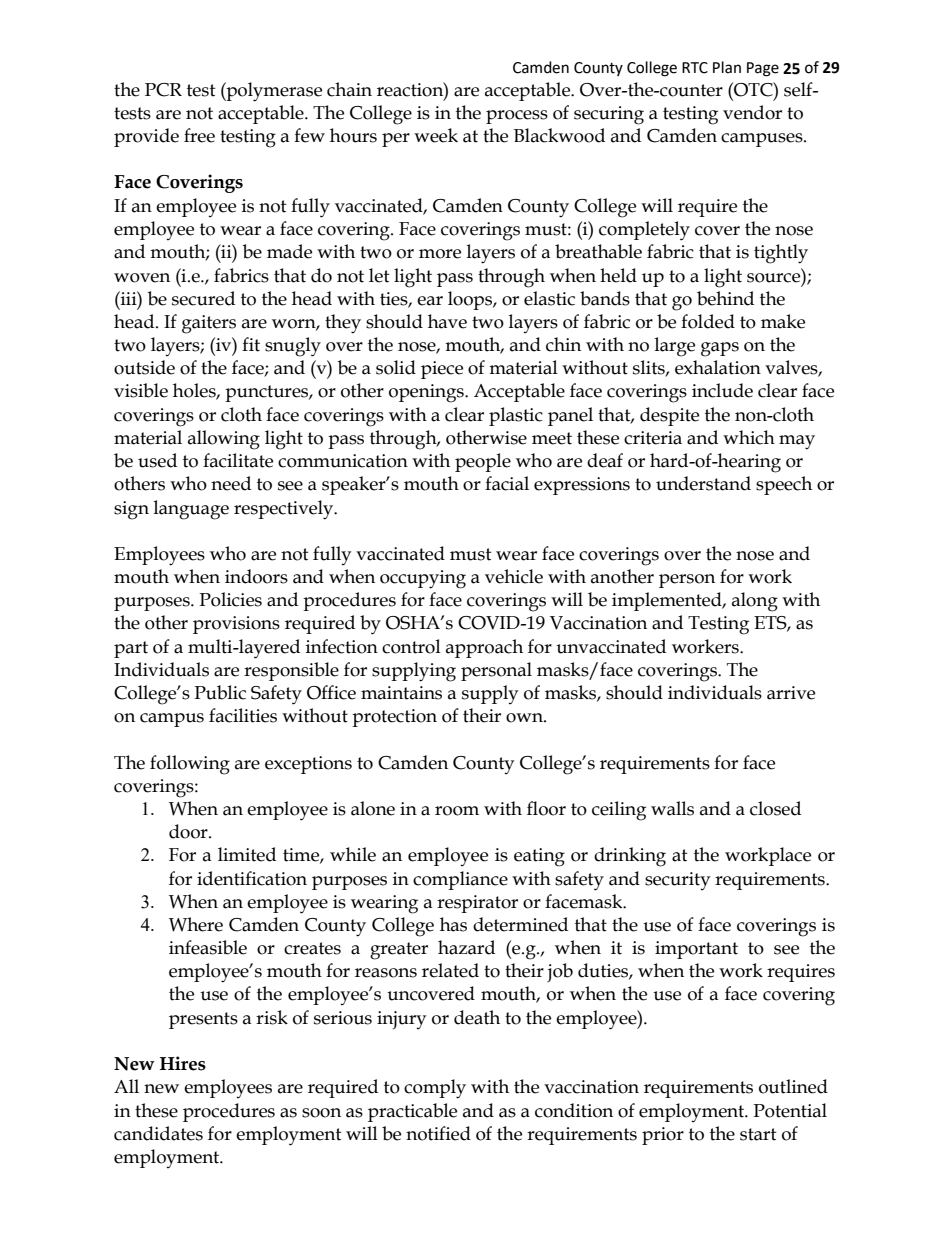 The height and width of the screenshot is (1233, 952). What do you see at coordinates (752, 112) in the screenshot?
I see `vendor` at bounding box center [752, 112].
